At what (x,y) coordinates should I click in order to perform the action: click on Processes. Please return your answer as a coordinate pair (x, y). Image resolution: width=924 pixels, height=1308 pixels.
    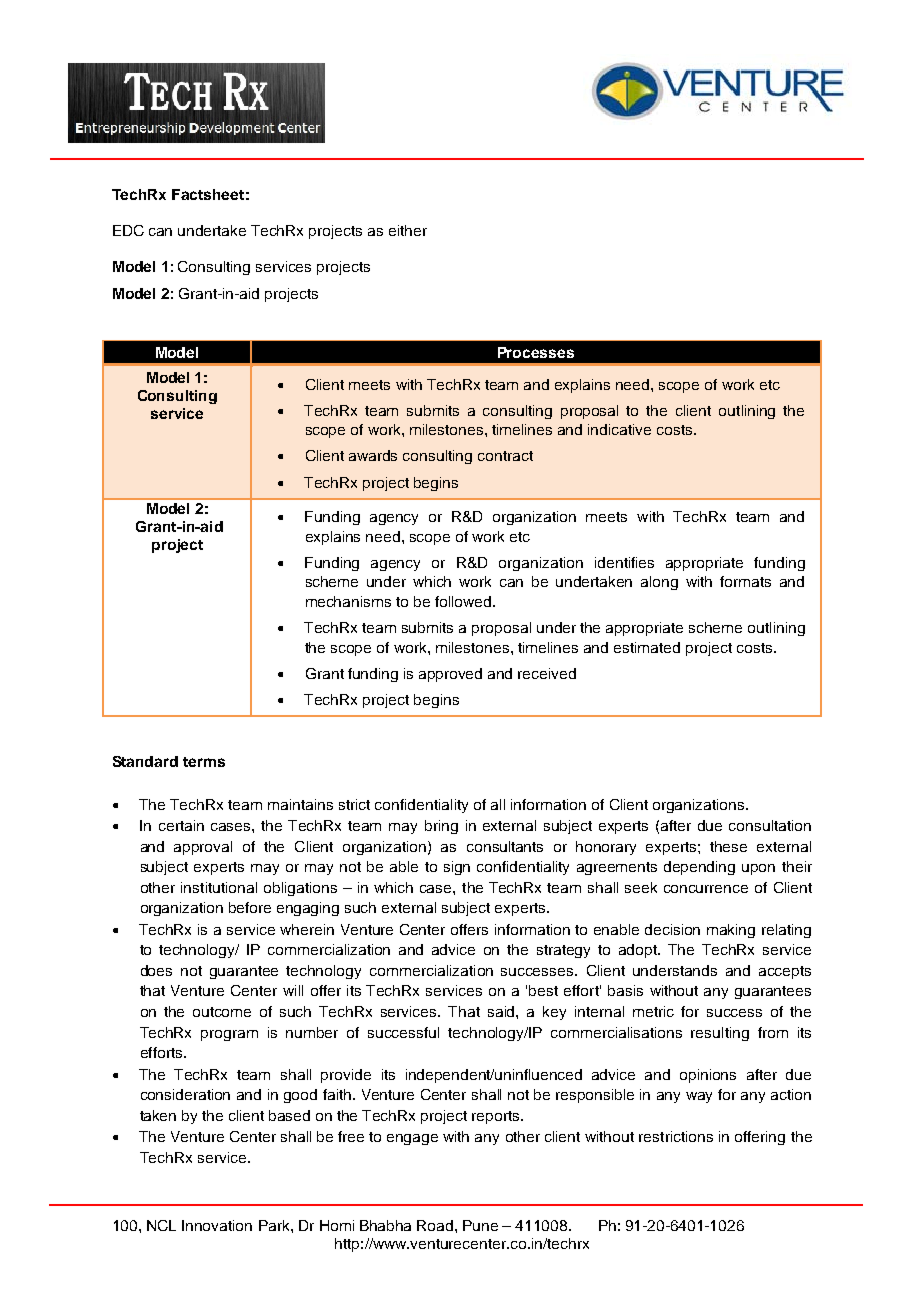
    Looking at the image, I should click on (536, 352).
